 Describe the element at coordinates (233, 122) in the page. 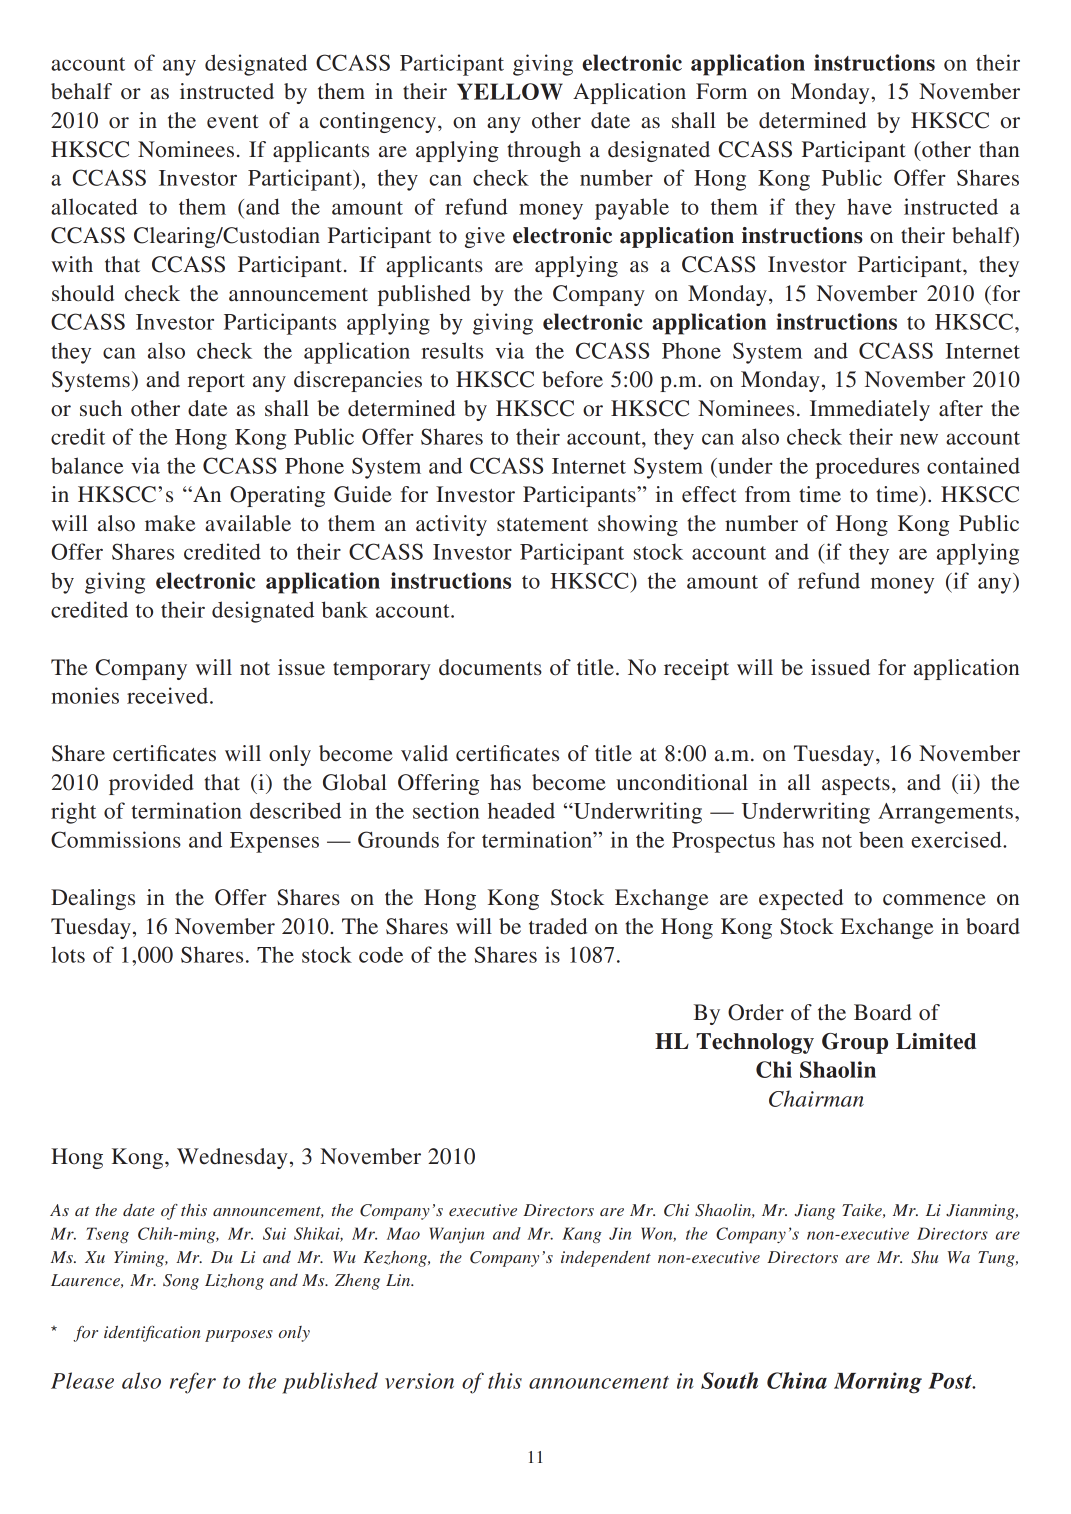

I see `event` at that location.
